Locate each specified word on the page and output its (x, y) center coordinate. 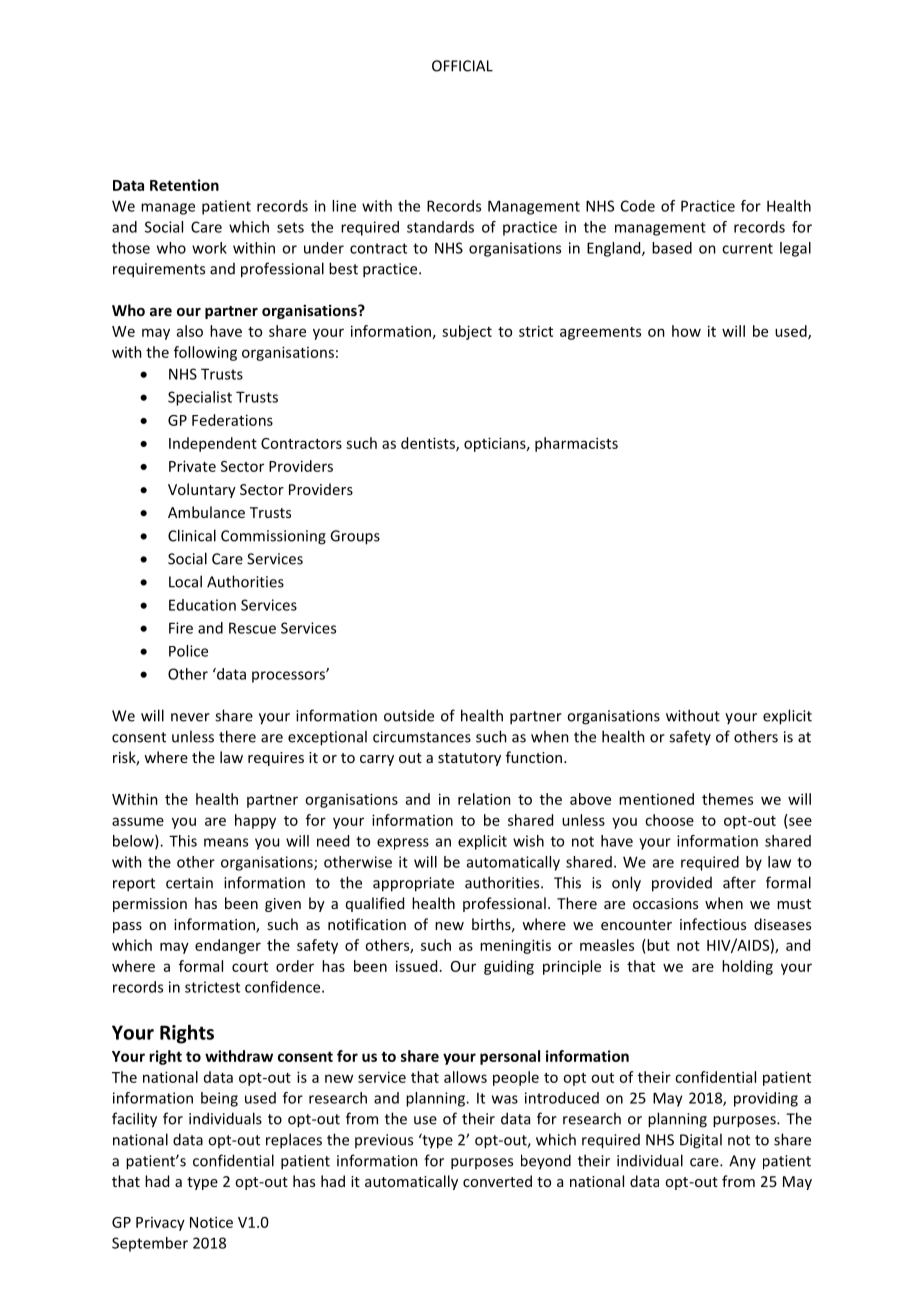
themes (727, 799)
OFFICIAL (462, 66)
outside (409, 715)
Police (188, 651)
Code (638, 206)
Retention (184, 185)
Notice (211, 1222)
